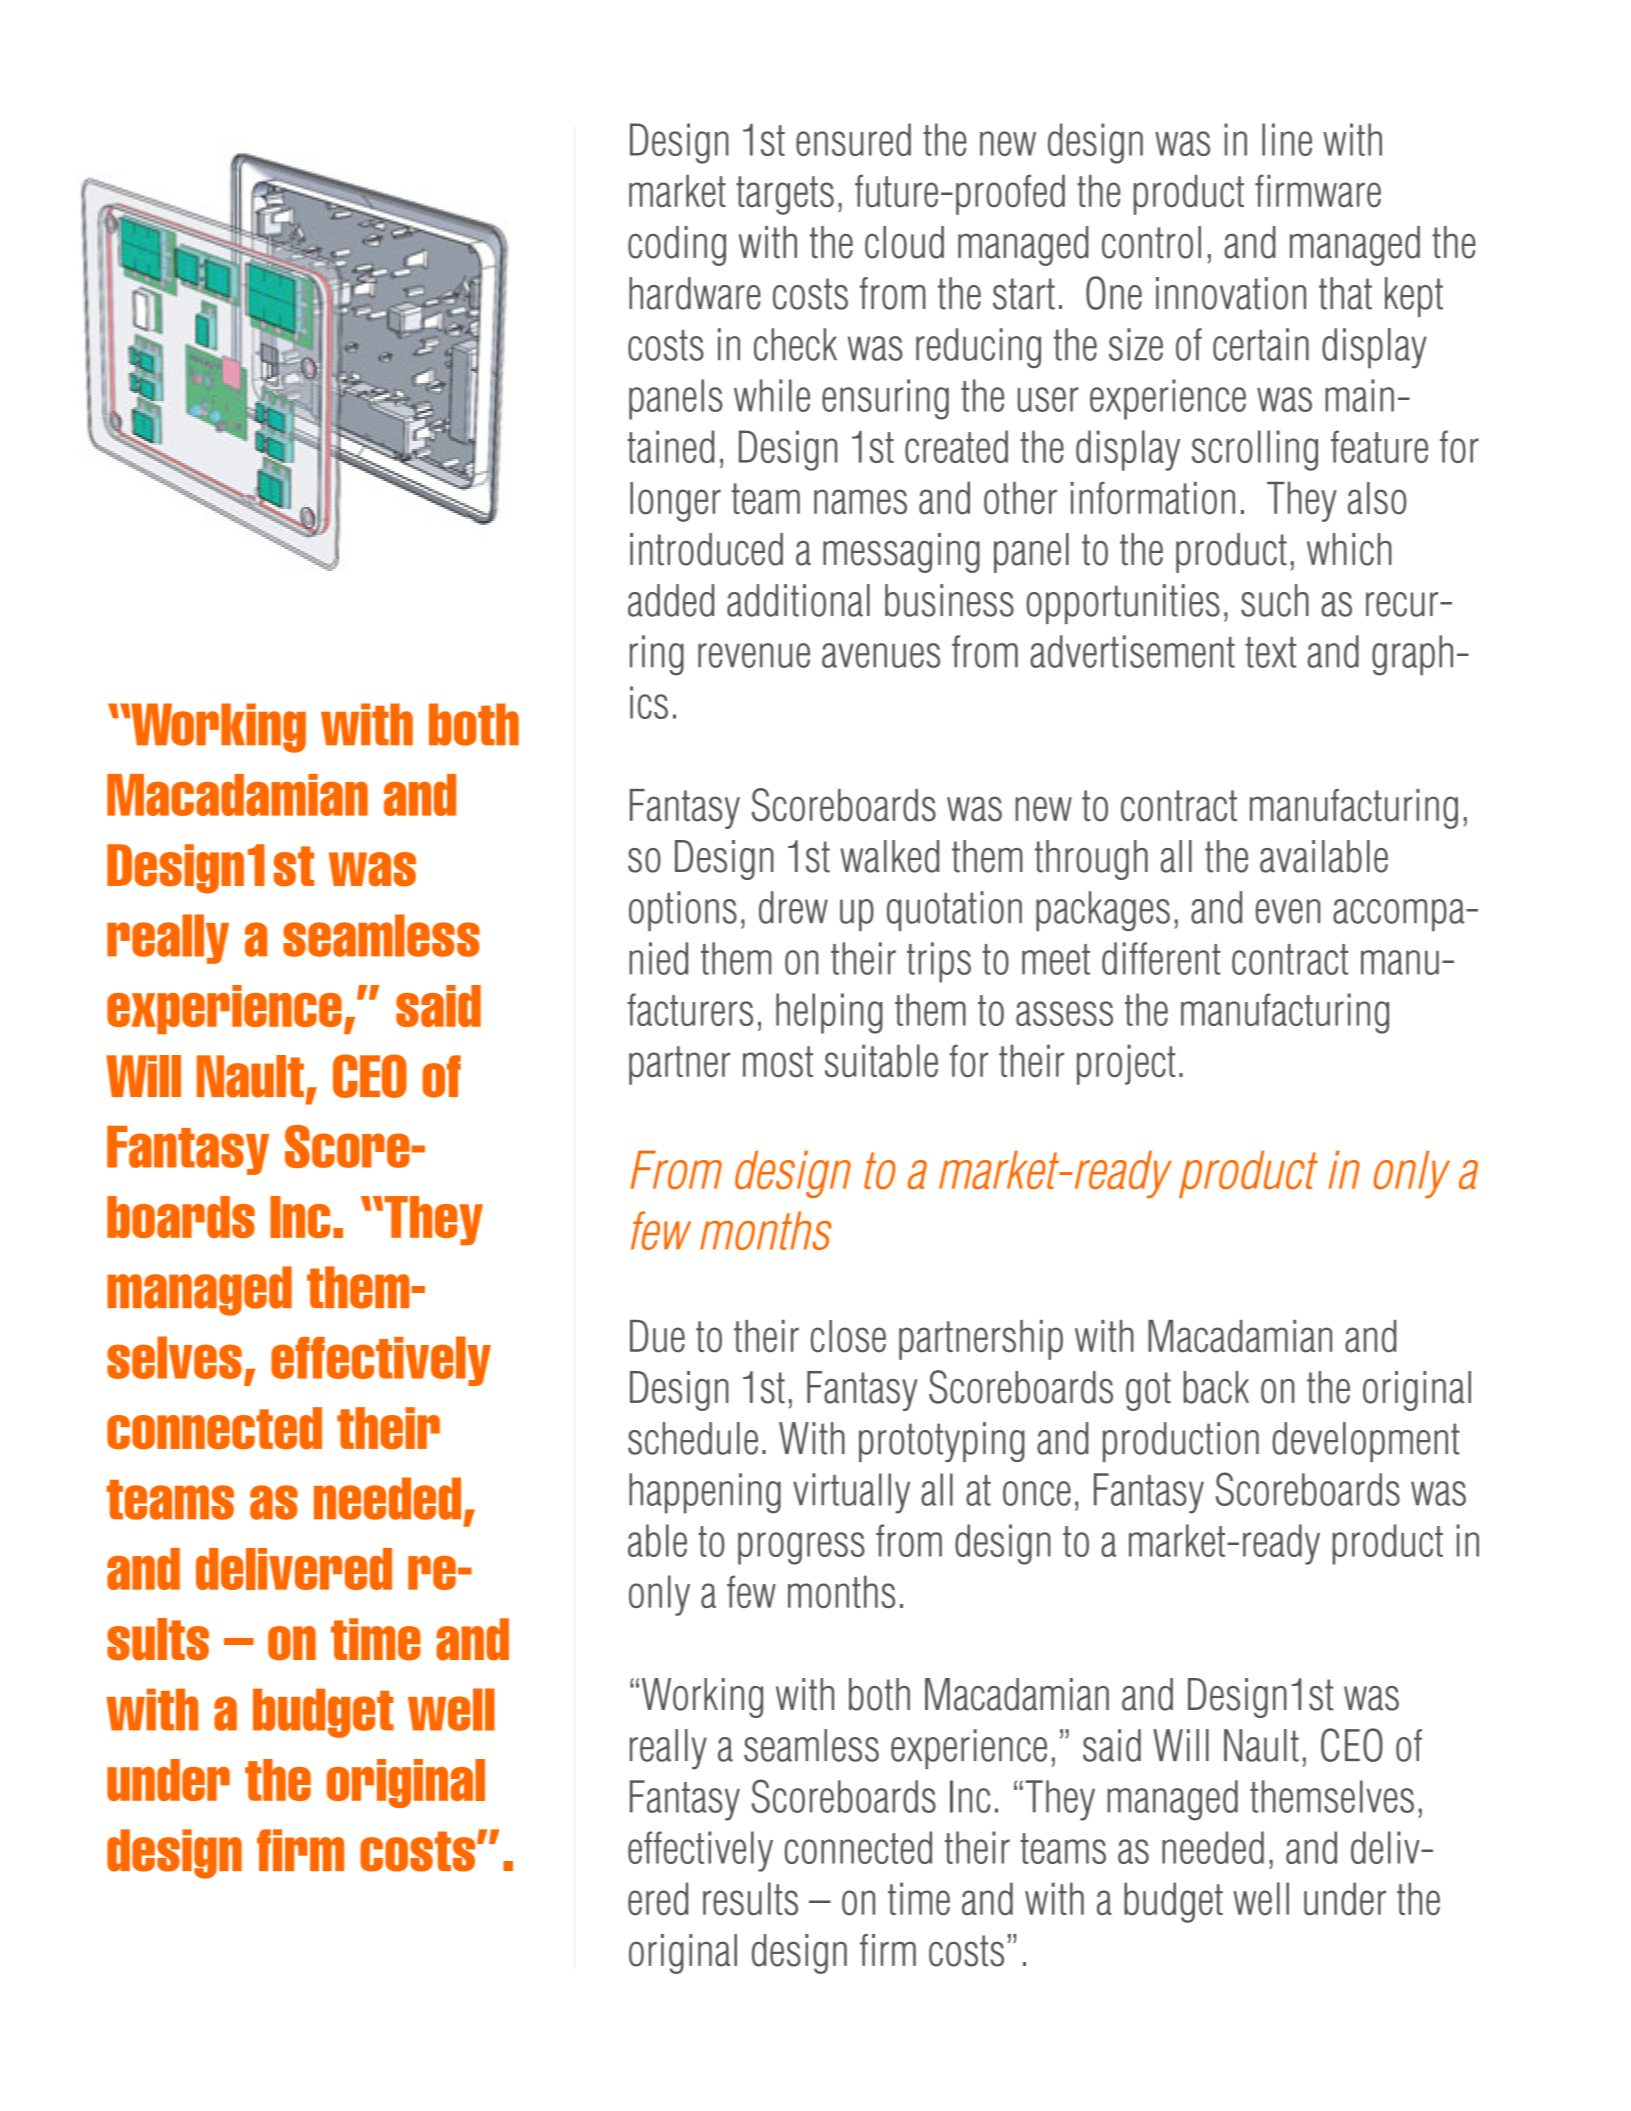 The width and height of the screenshot is (1631, 2111). What do you see at coordinates (1287, 139) in the screenshot?
I see `line` at bounding box center [1287, 139].
